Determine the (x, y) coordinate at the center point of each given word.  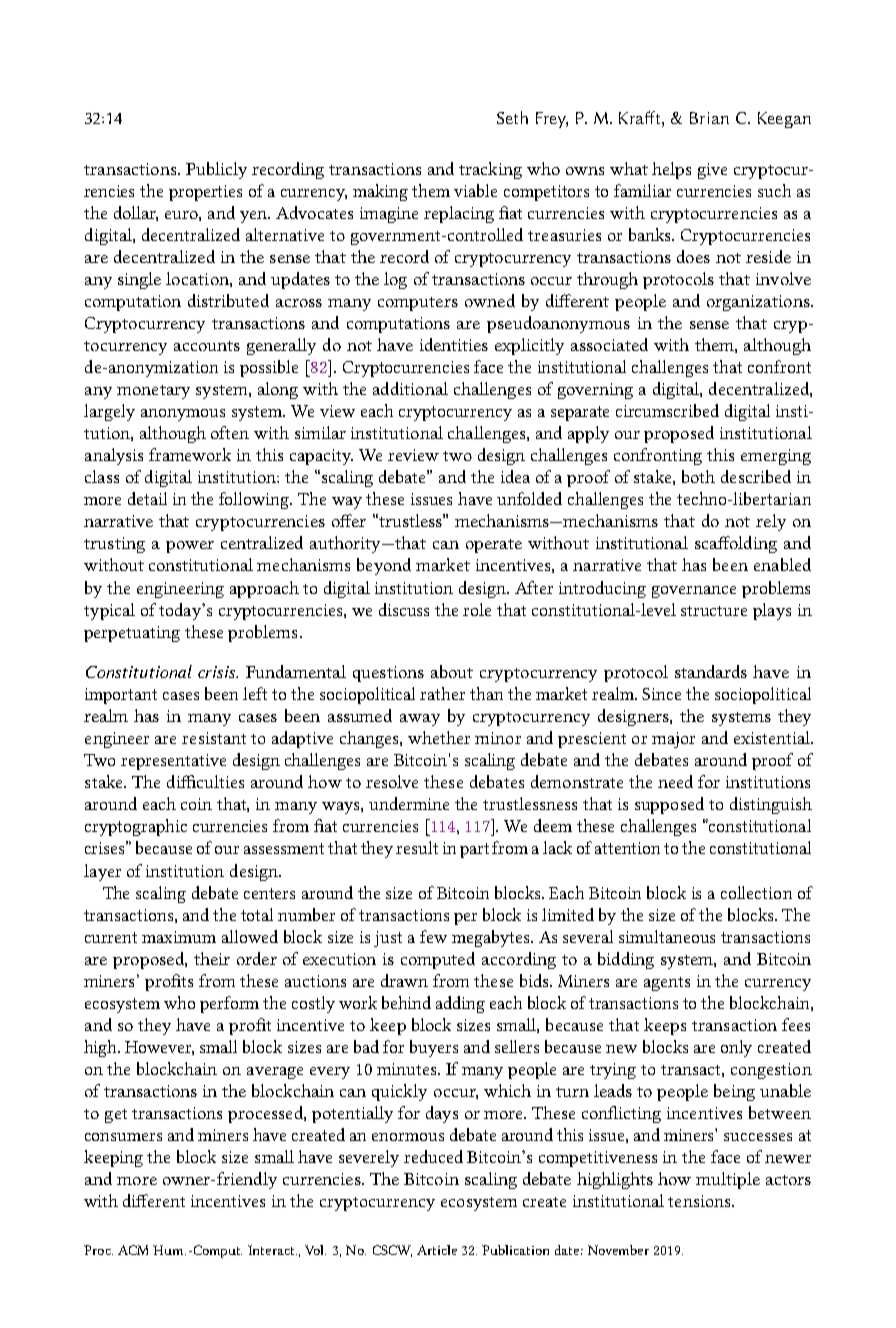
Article (437, 1250)
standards (711, 671)
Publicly (216, 170)
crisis (218, 672)
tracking (490, 170)
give (712, 171)
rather (442, 693)
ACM (133, 1250)
